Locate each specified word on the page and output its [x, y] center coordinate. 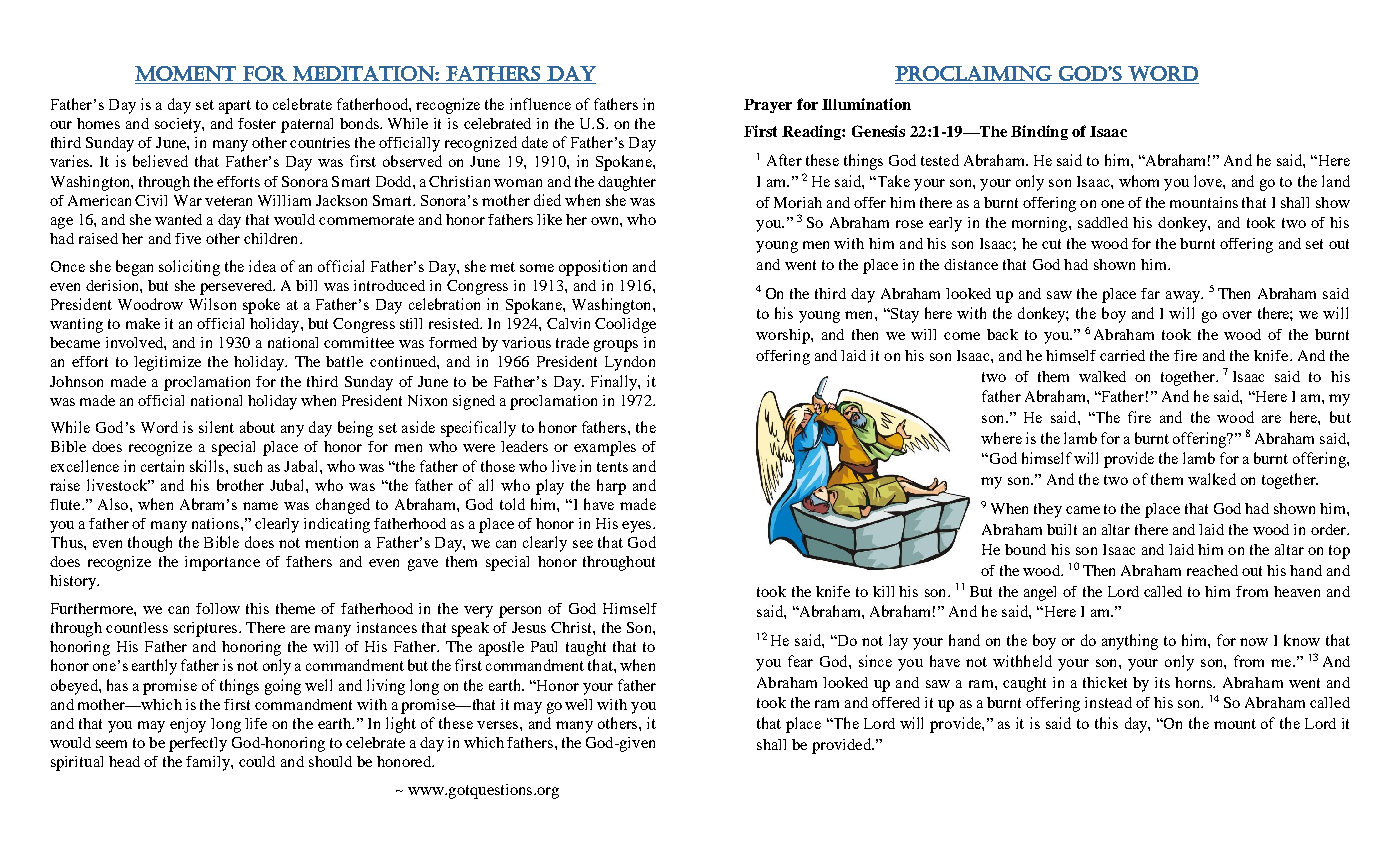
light [401, 725]
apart [235, 107]
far [1150, 293]
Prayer [768, 106]
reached [1212, 570]
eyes [638, 527]
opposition [593, 268]
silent [216, 427]
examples [605, 448]
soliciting [189, 268]
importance [222, 563]
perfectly [198, 744]
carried [1122, 355]
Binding [1039, 132]
